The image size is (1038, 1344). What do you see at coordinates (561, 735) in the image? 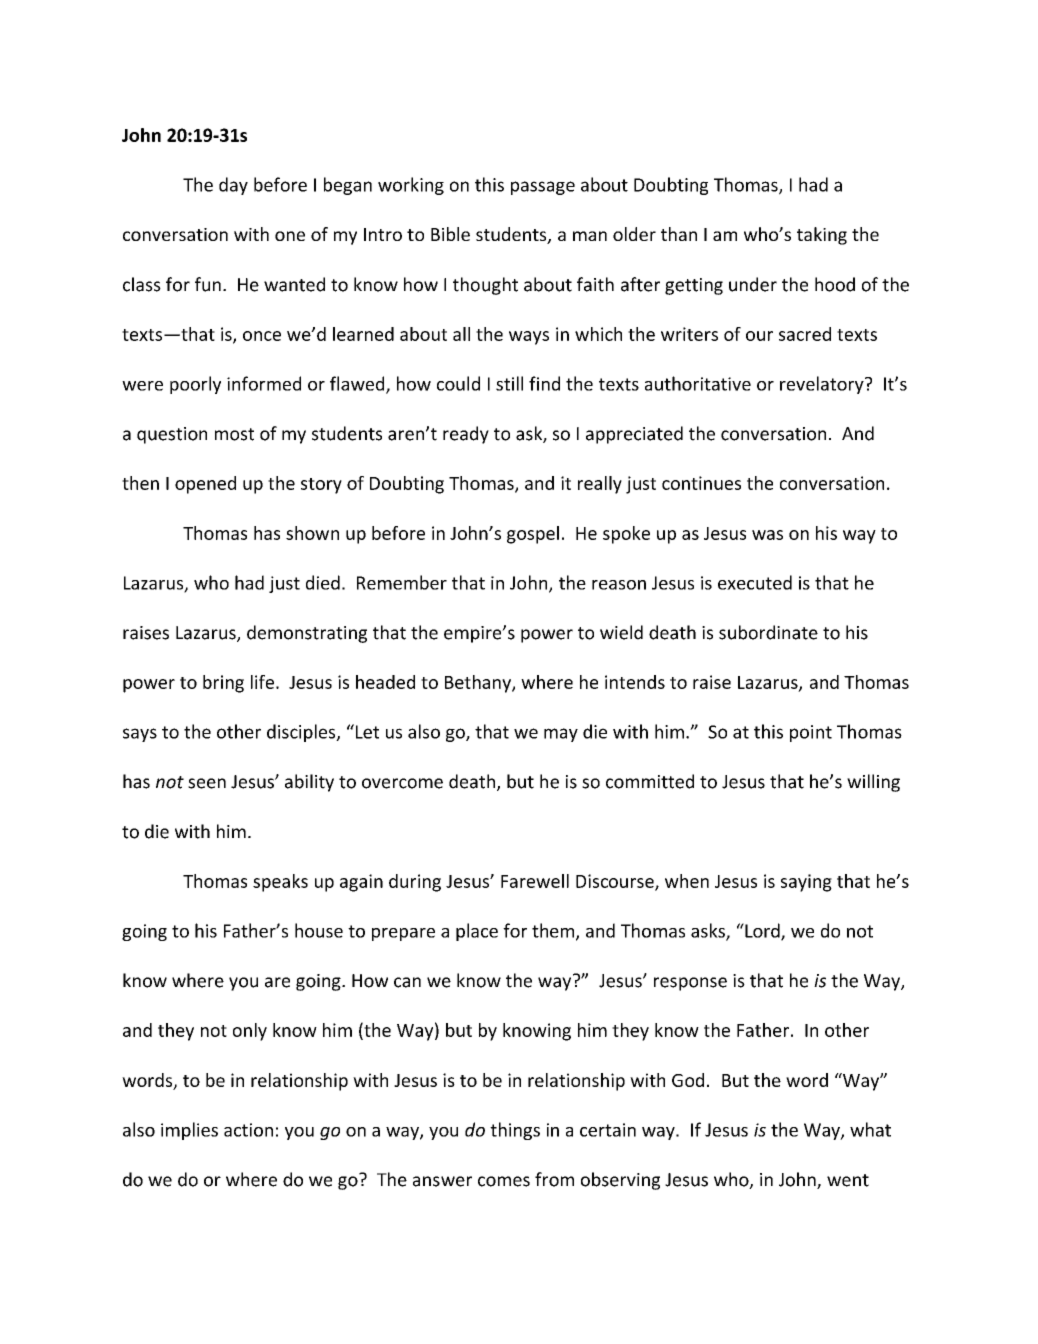
I see `may` at bounding box center [561, 735].
